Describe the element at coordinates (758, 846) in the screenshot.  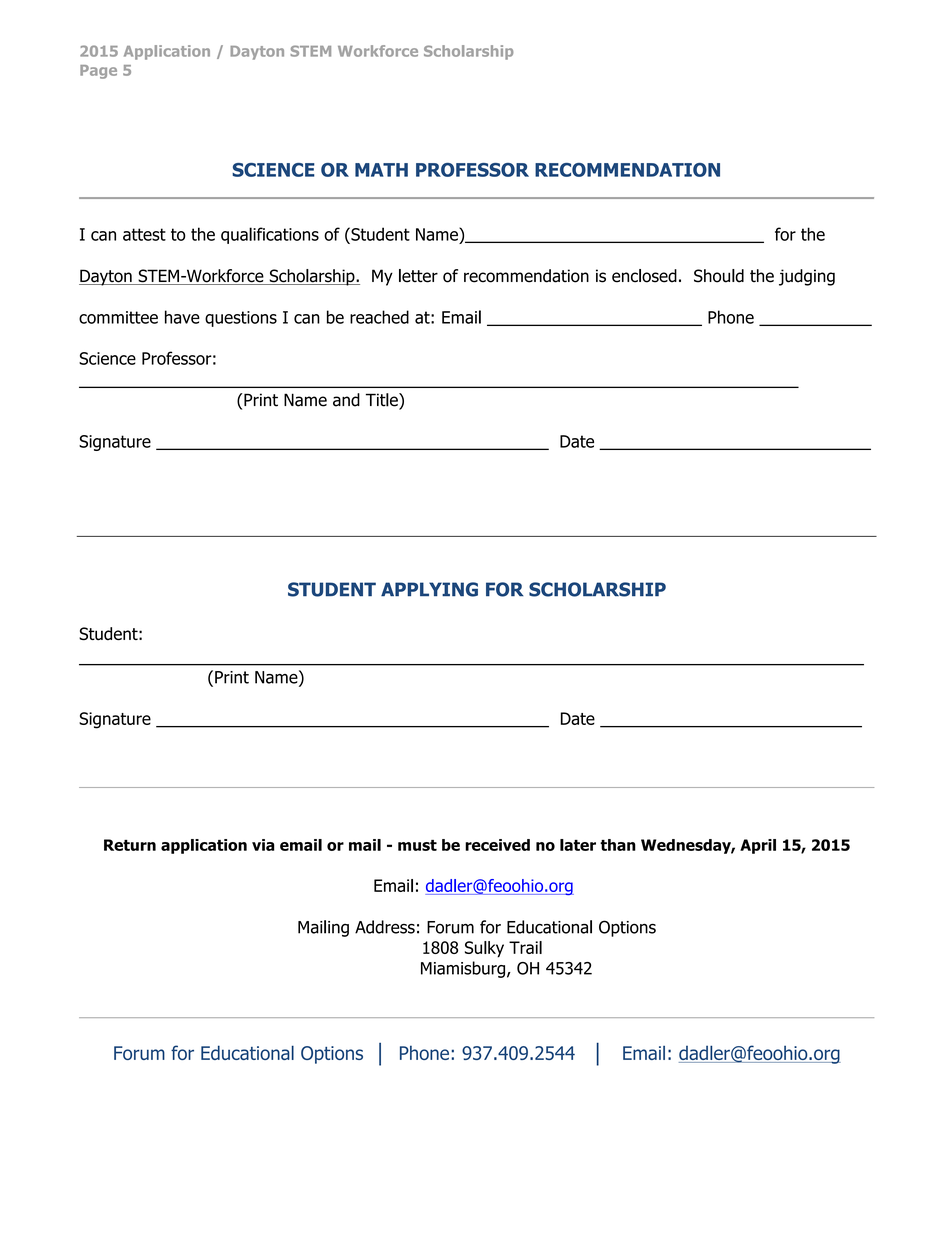
I see `April` at that location.
